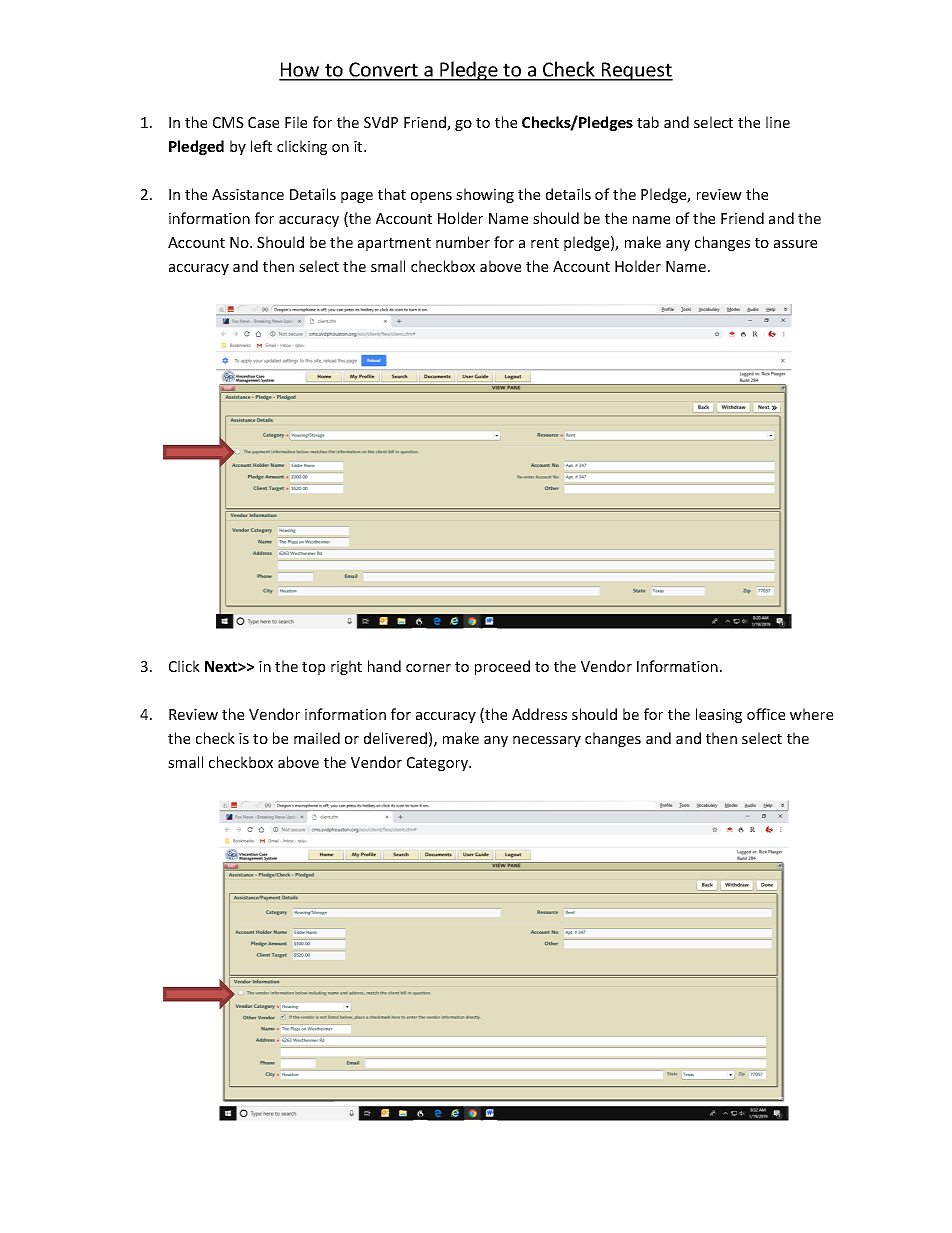 The width and height of the document is (952, 1233). Describe the element at coordinates (636, 71) in the document. I see `Request` at that location.
